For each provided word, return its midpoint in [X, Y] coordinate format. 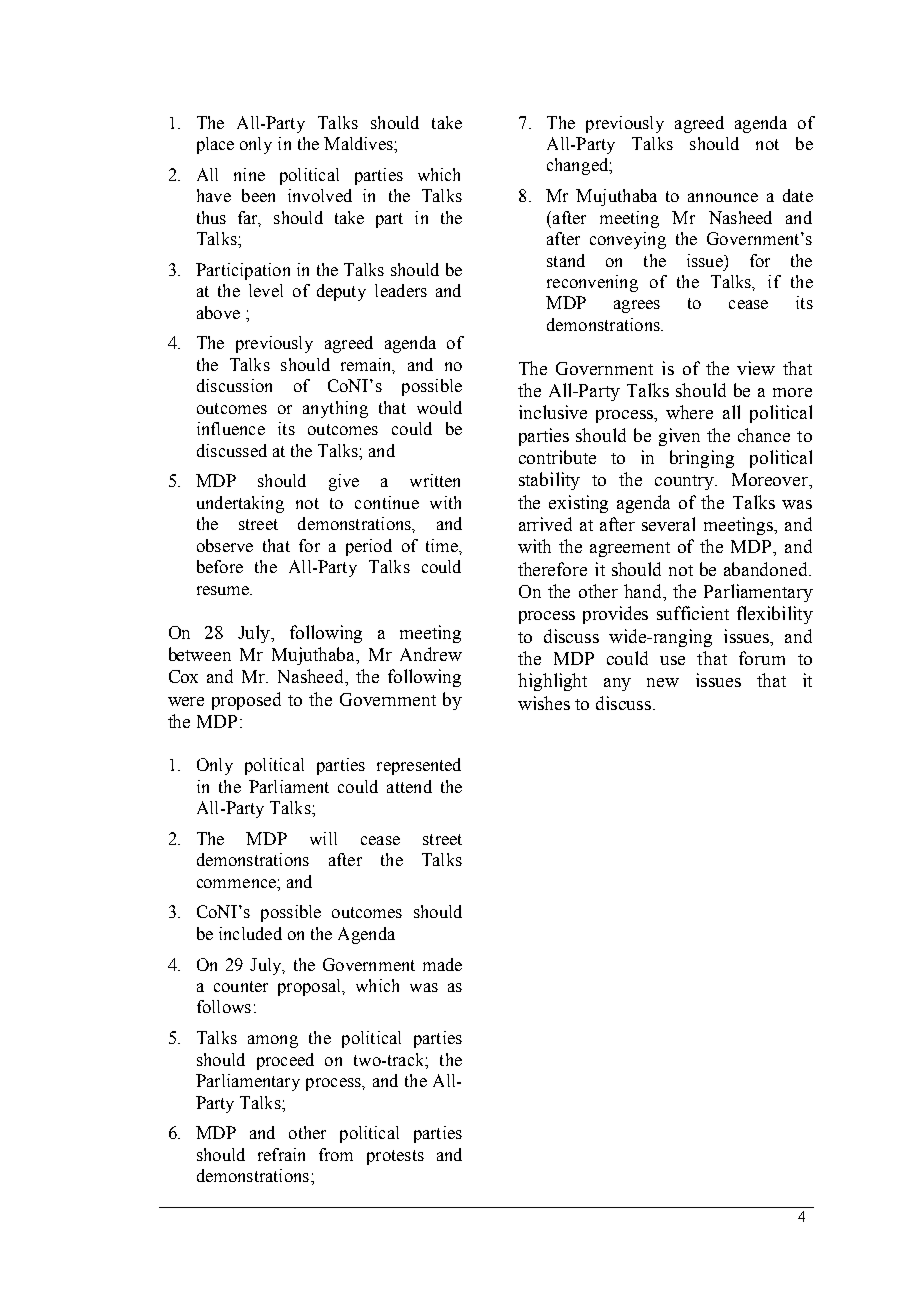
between [200, 654]
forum [762, 658]
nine [249, 174]
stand [566, 260]
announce [723, 197]
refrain [281, 1154]
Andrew [431, 654]
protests [395, 1157]
